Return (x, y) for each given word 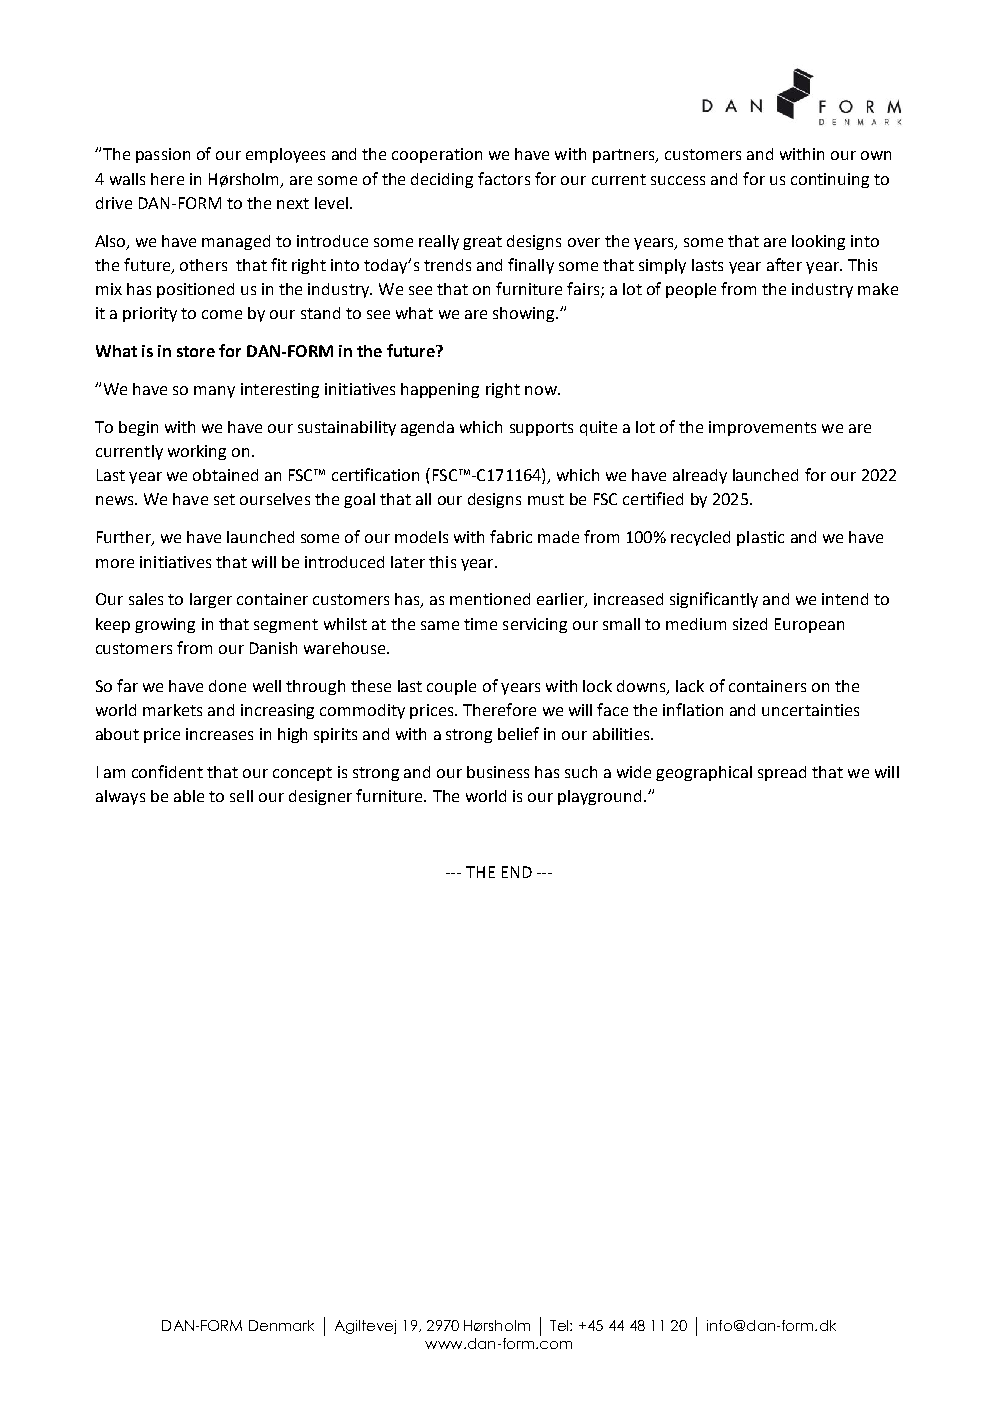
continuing (830, 180)
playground (599, 797)
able (189, 796)
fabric (511, 536)
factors (504, 178)
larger (211, 600)
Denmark (281, 1325)
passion (163, 155)
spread (782, 773)
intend (845, 599)
